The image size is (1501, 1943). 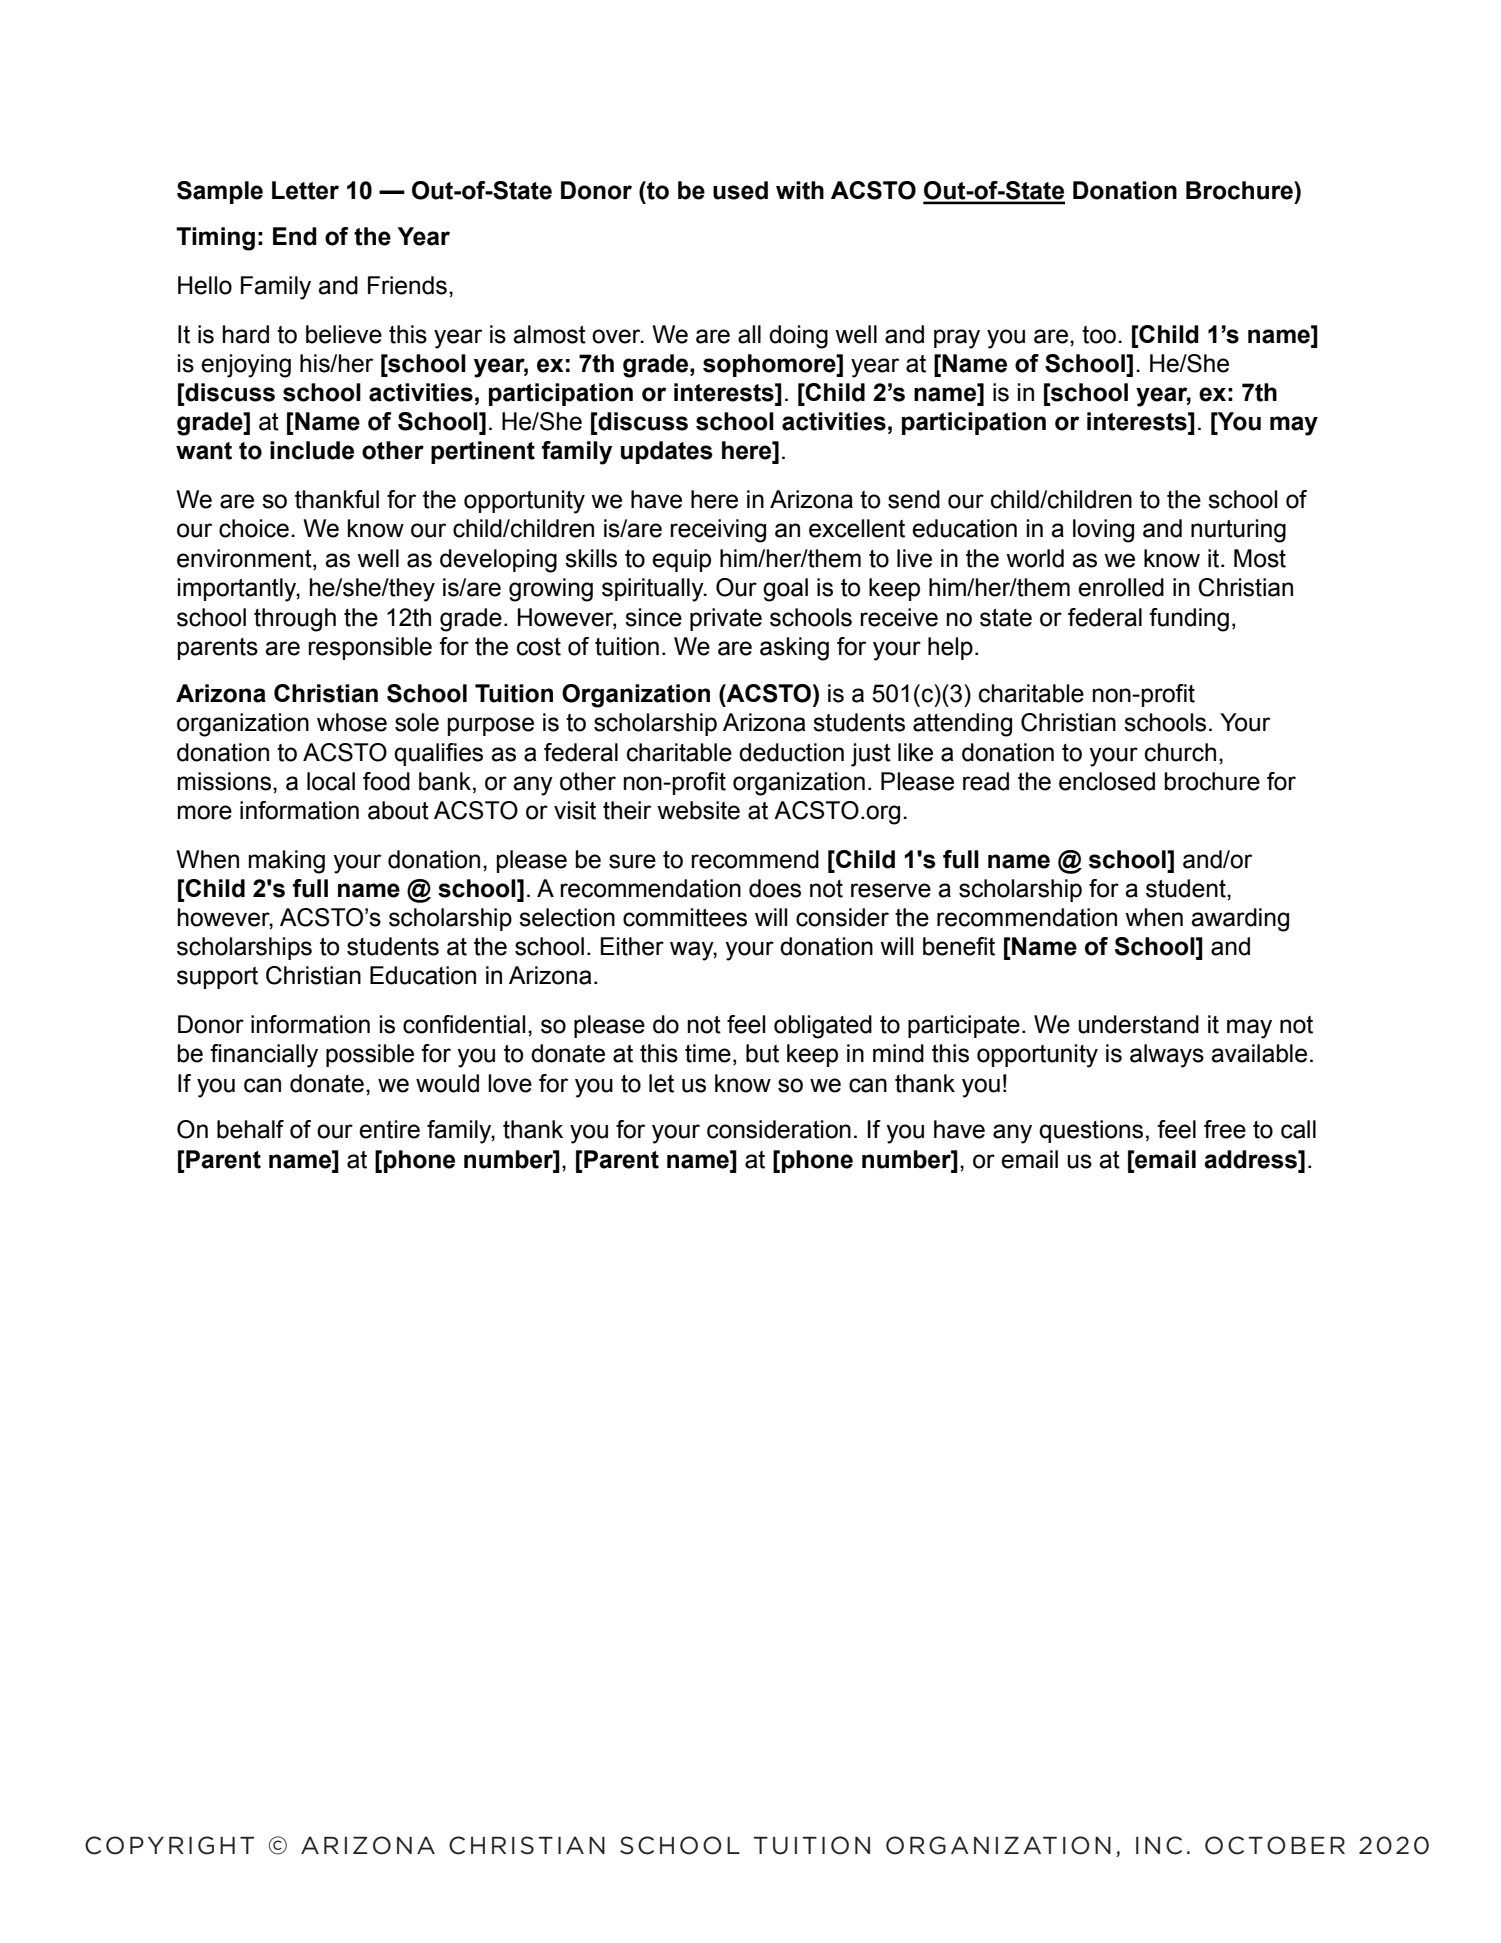 I want to click on used, so click(x=740, y=190).
